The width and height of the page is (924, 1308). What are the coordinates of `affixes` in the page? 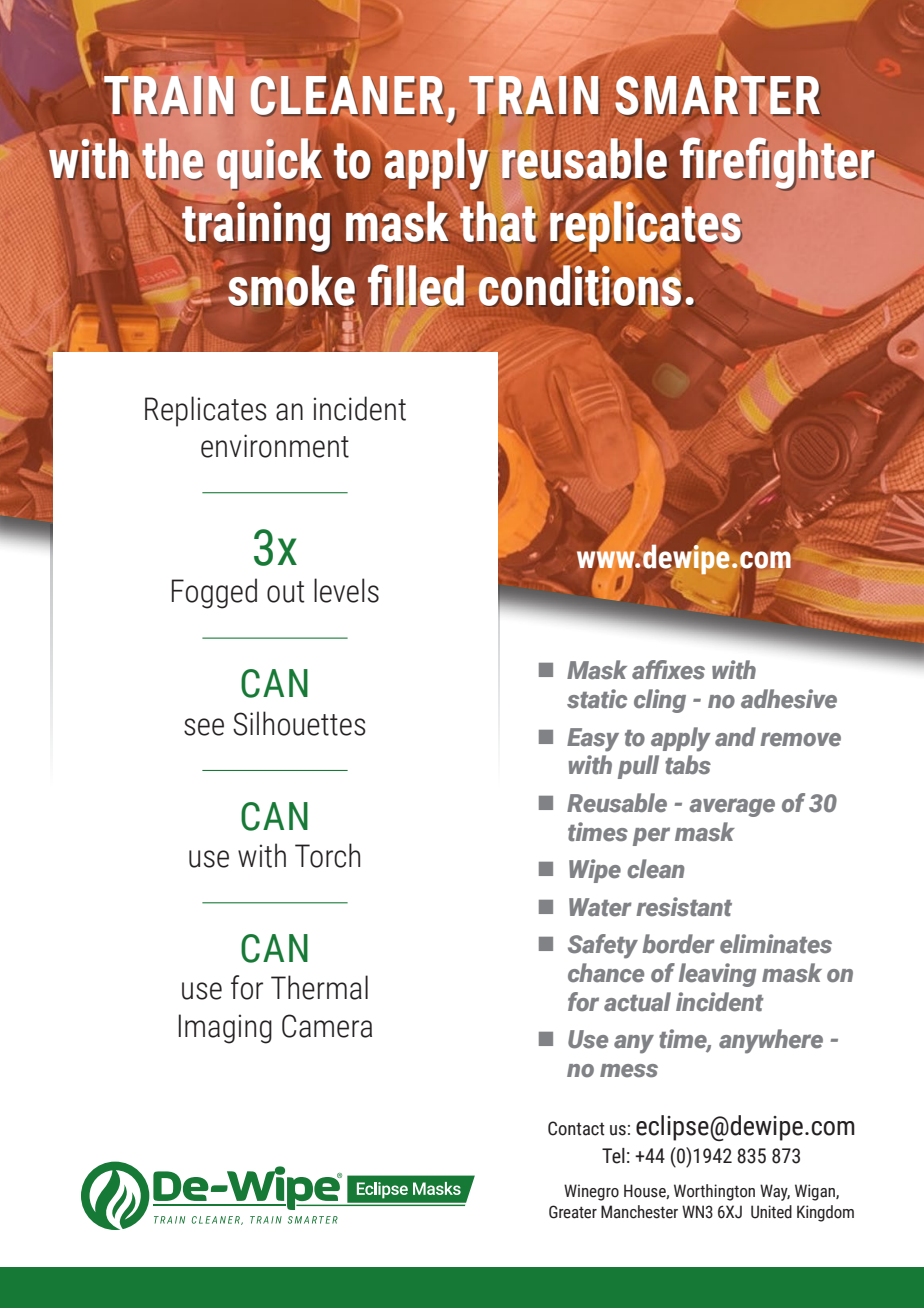 It's located at (668, 670).
